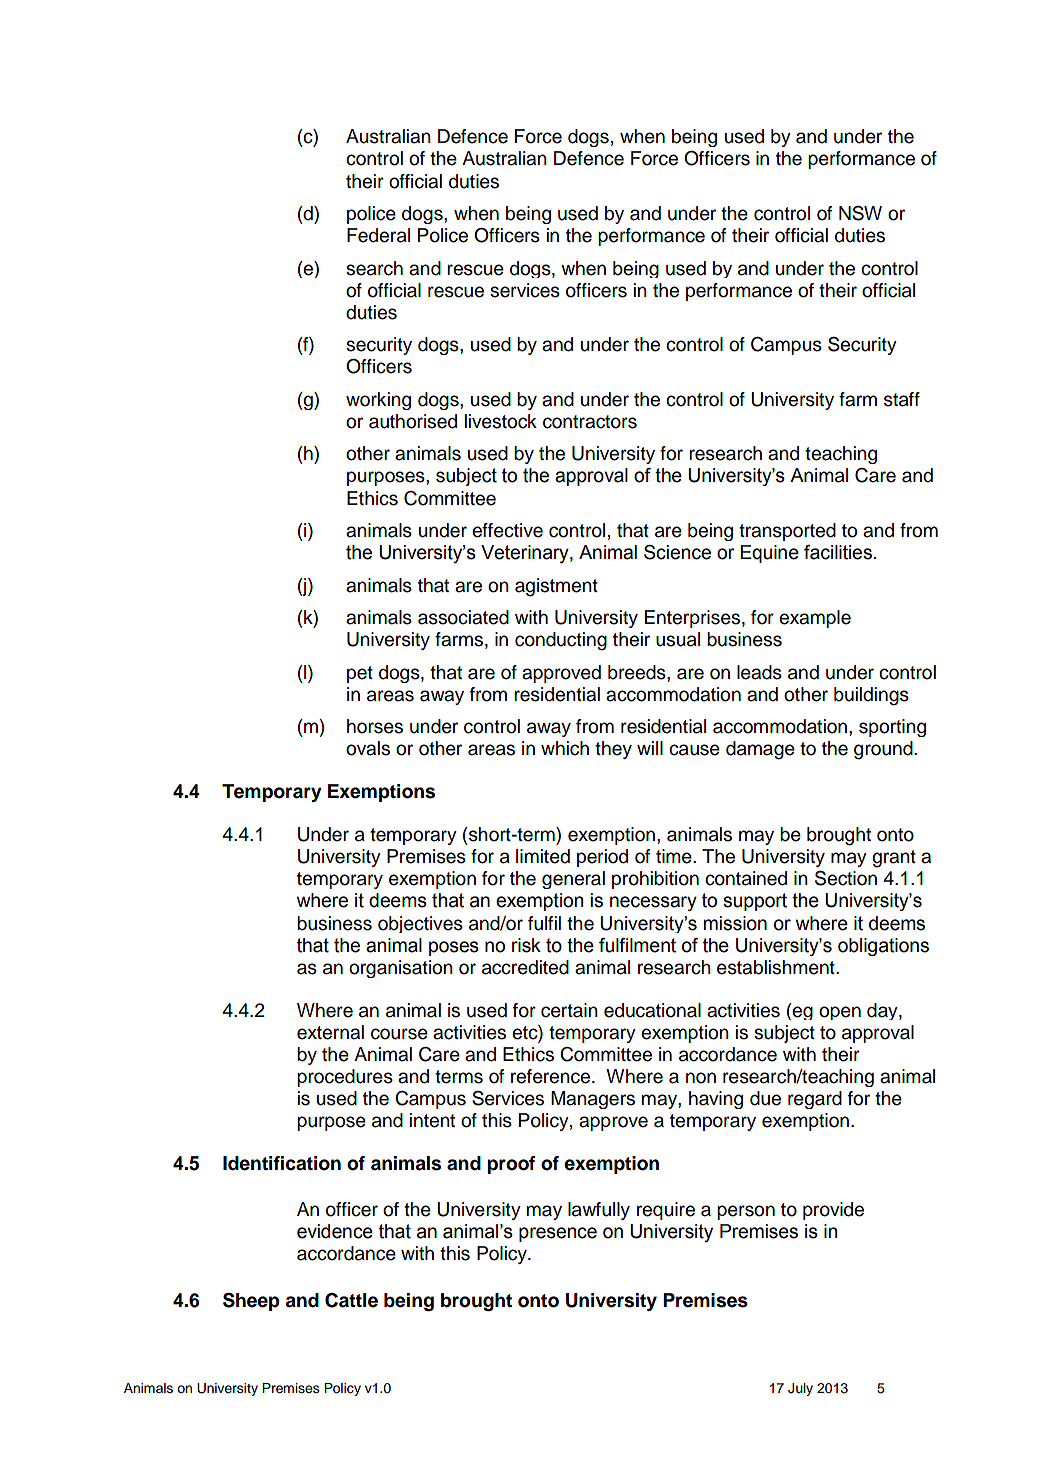  What do you see at coordinates (330, 1032) in the screenshot?
I see `external` at bounding box center [330, 1032].
